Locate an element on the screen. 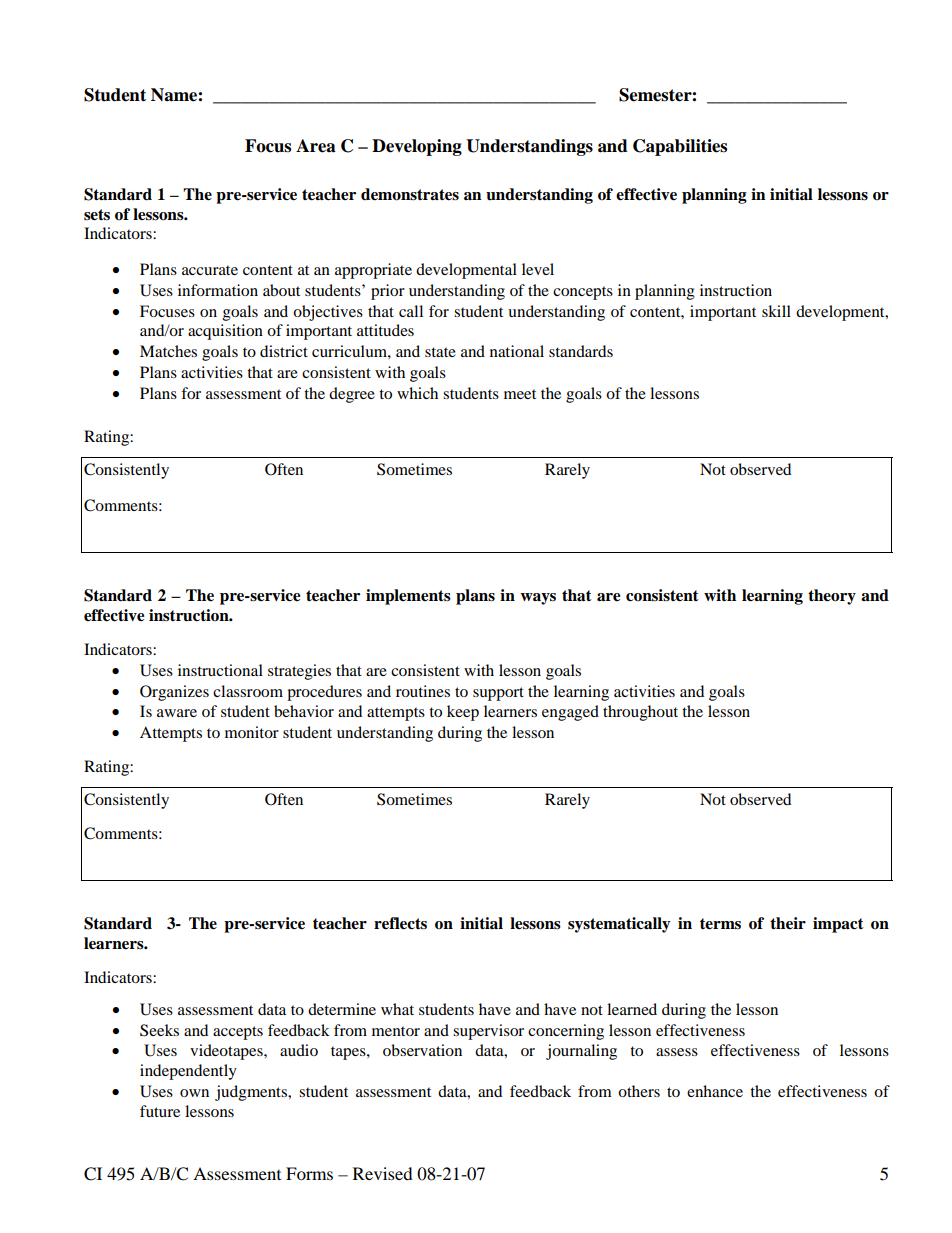 This screenshot has height=1233, width=952. Seeks is located at coordinates (159, 1030).
